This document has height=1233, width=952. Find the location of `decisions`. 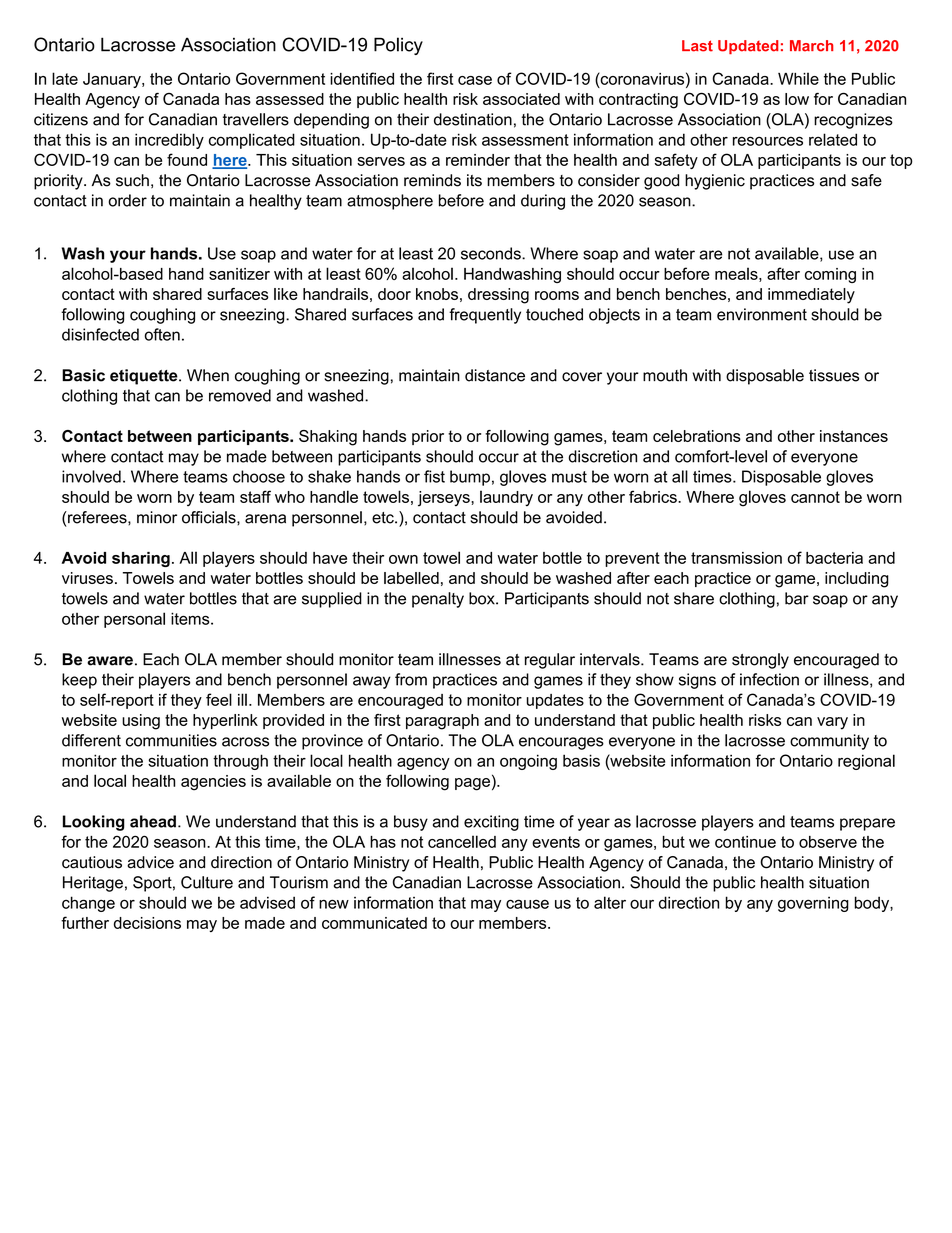

decisions is located at coordinates (147, 923).
